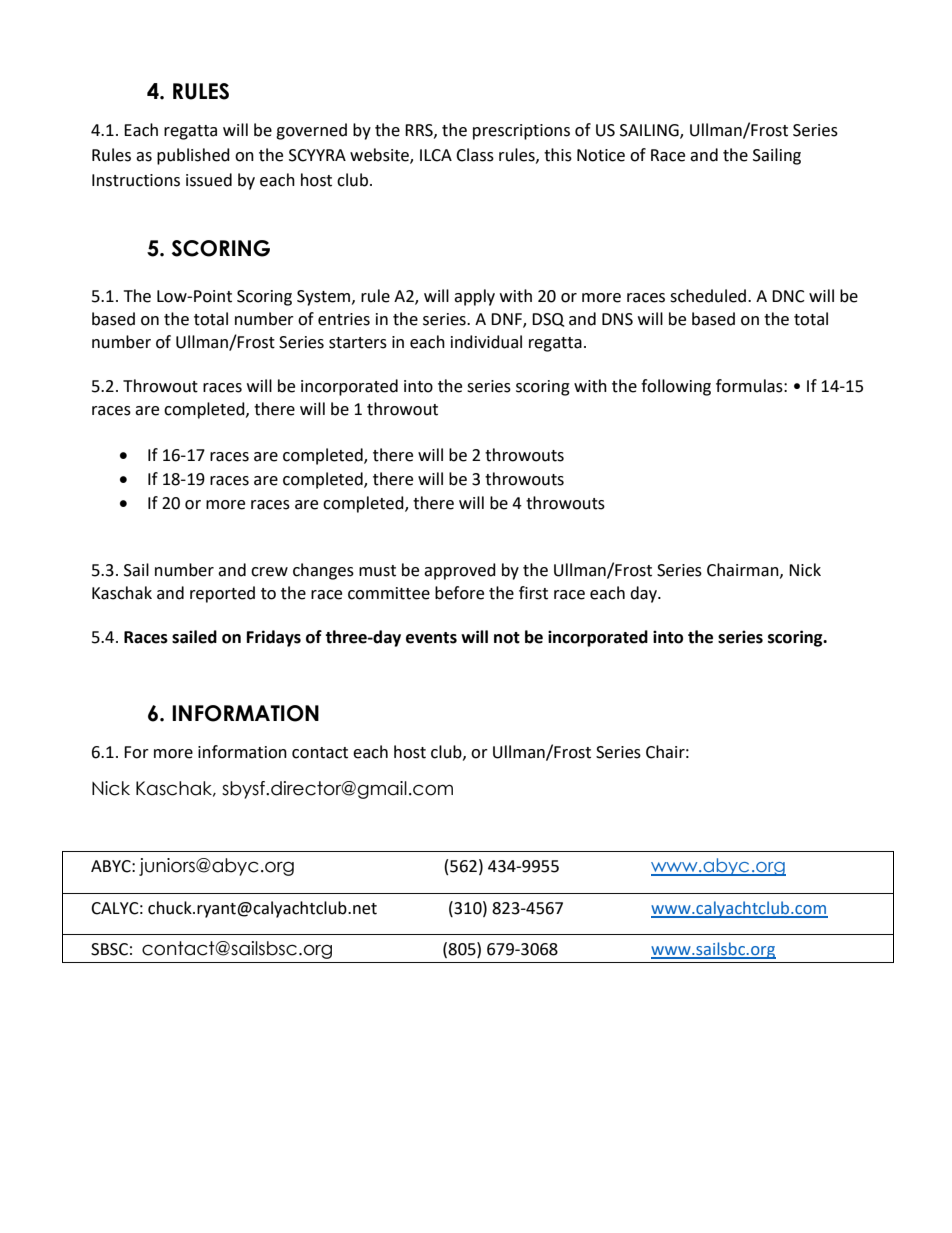  I want to click on scheduled, so click(709, 296).
